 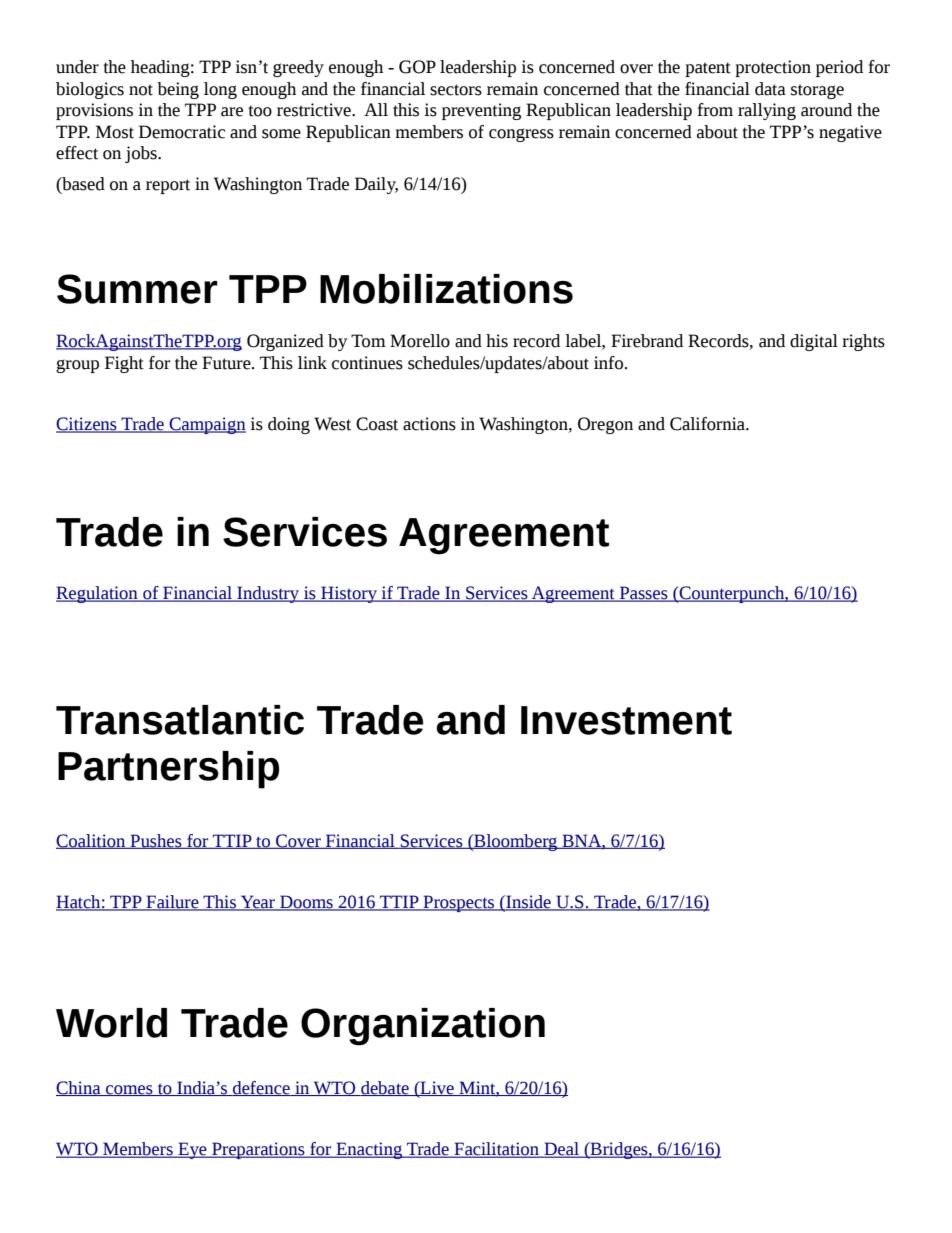 What do you see at coordinates (168, 770) in the screenshot?
I see `Partnership` at bounding box center [168, 770].
